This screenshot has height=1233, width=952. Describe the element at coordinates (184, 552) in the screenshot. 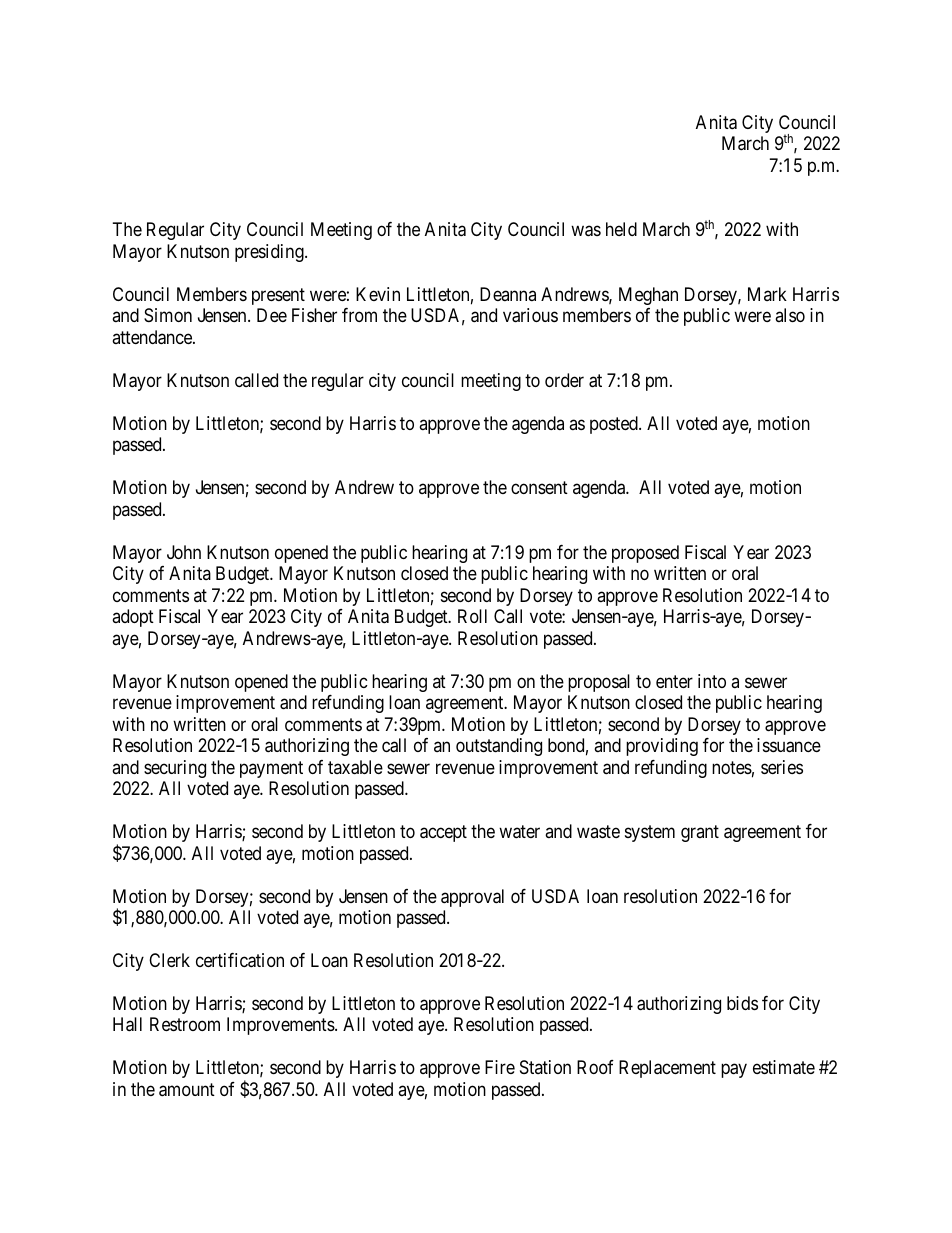

I see `John` at that location.
